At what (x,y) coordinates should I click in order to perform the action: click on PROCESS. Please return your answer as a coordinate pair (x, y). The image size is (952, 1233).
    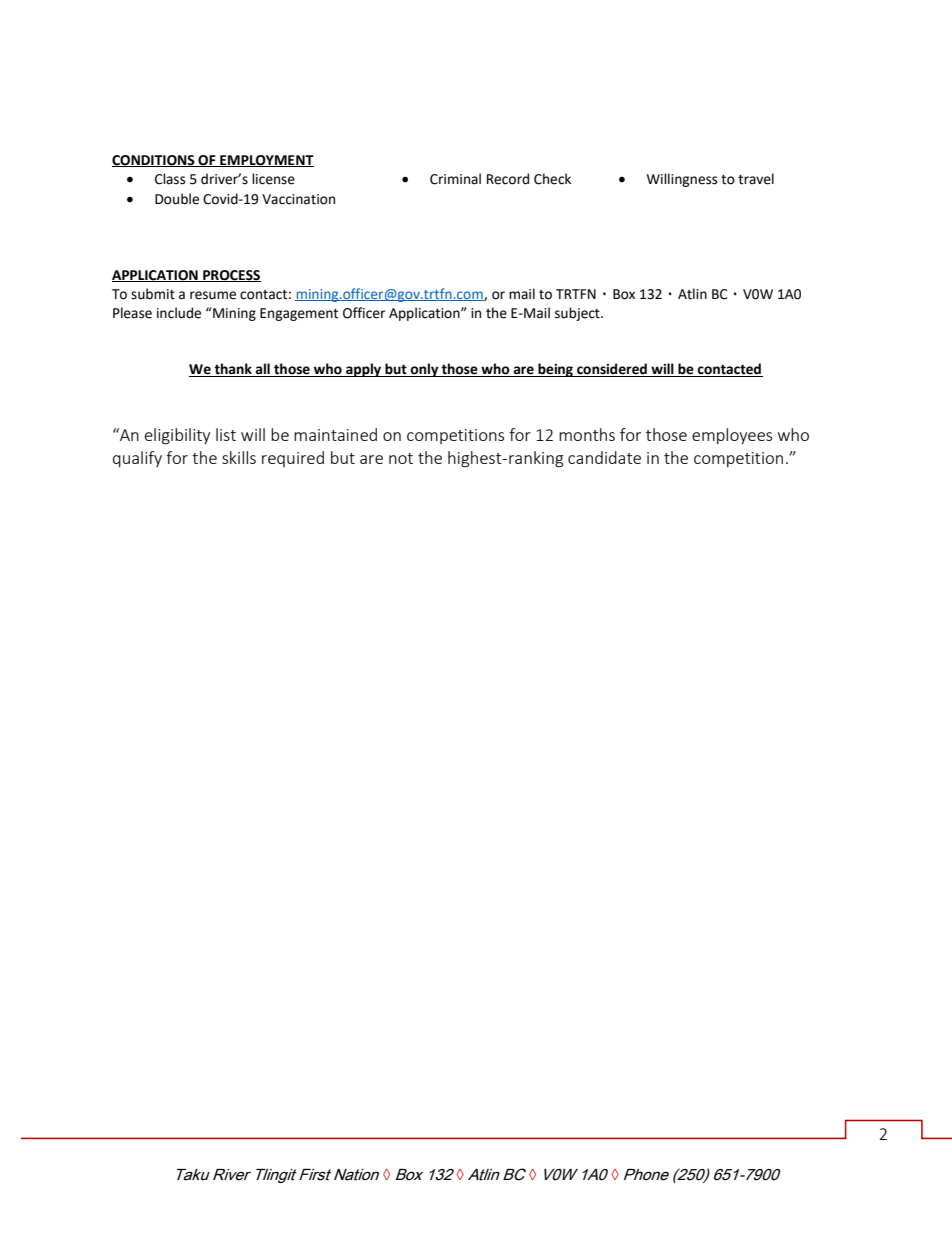
    Looking at the image, I should click on (231, 276).
